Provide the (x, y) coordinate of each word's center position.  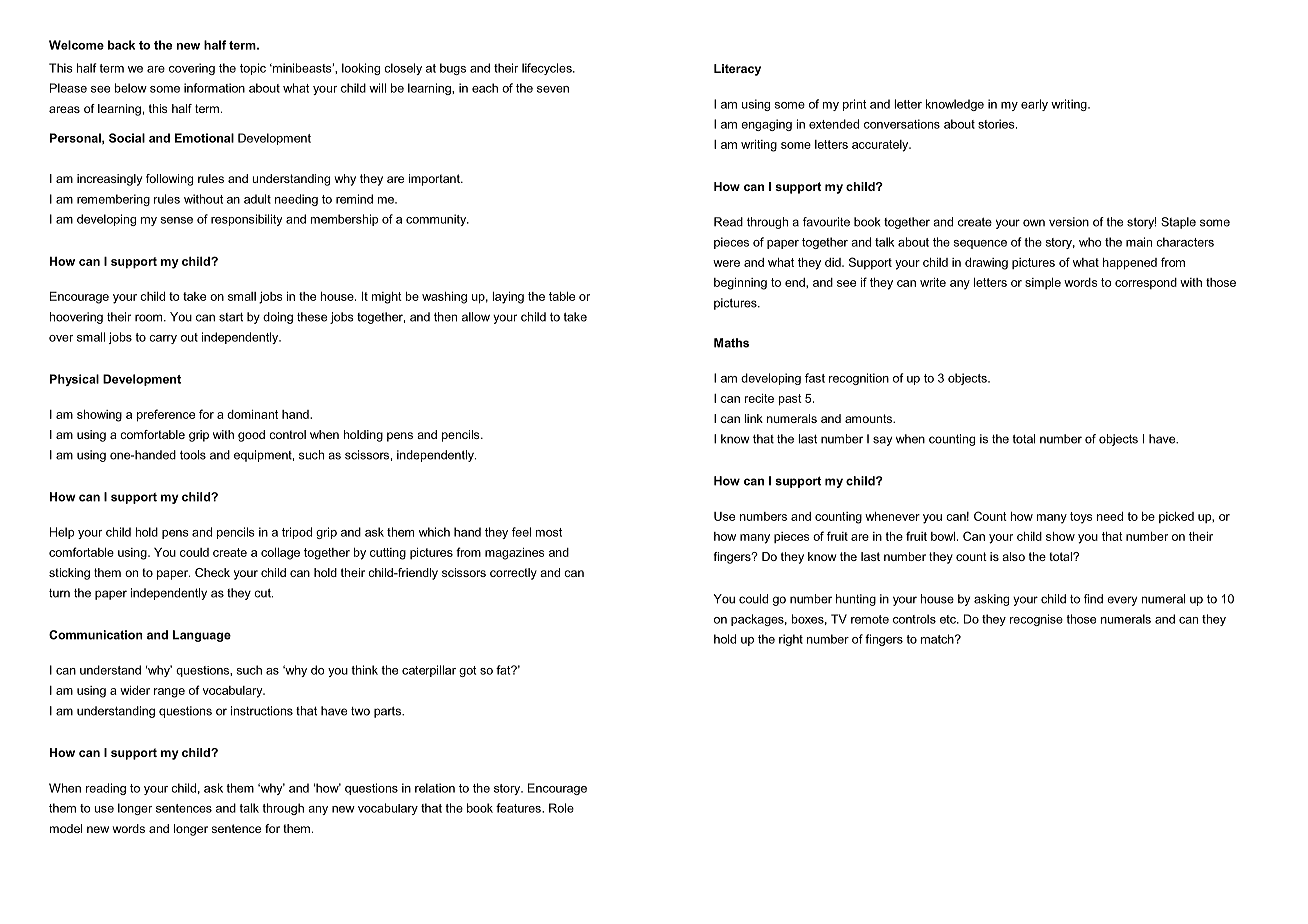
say (882, 441)
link (753, 418)
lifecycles (548, 69)
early (1034, 105)
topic (253, 69)
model (66, 828)
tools (193, 455)
